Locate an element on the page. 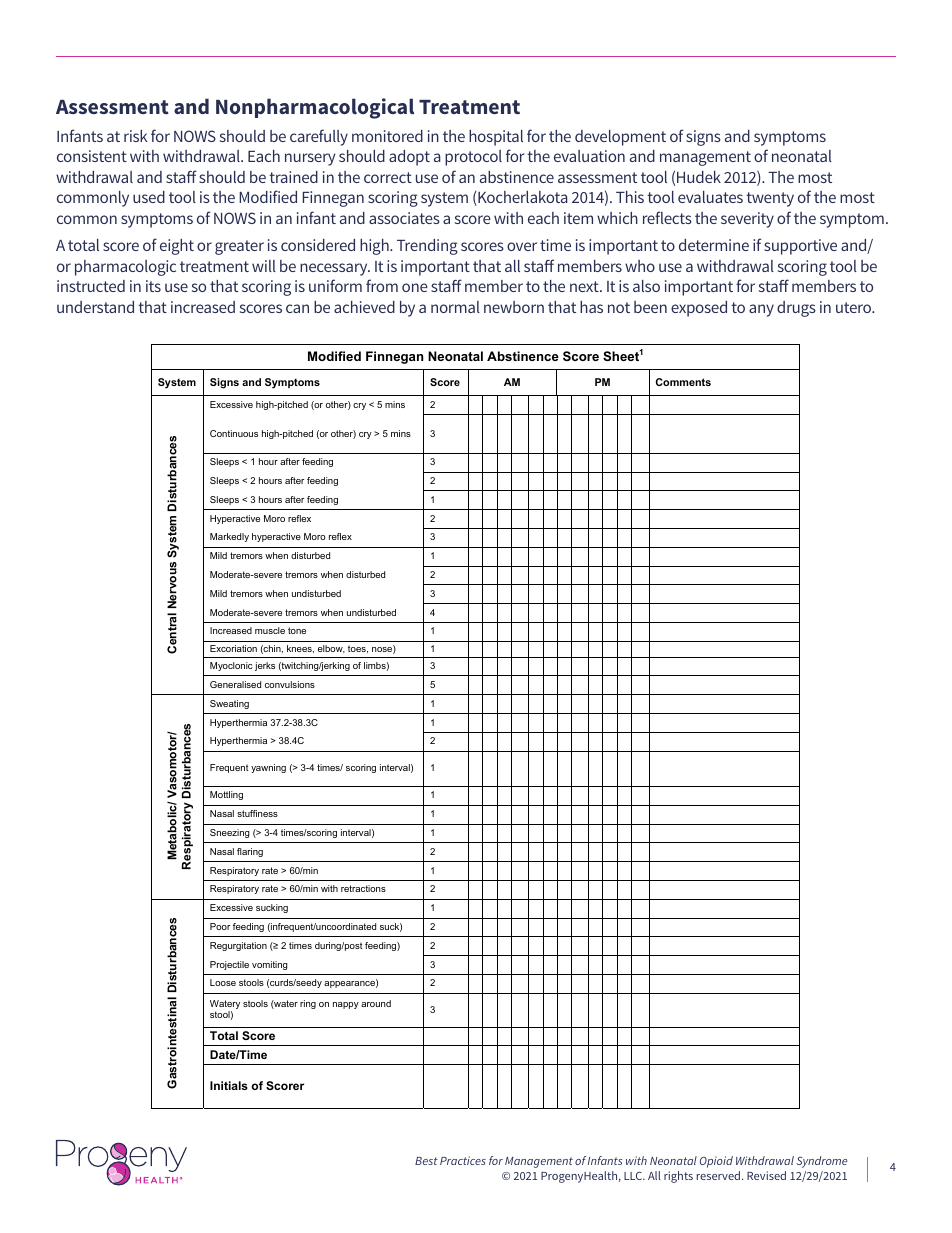  around is located at coordinates (376, 1003).
